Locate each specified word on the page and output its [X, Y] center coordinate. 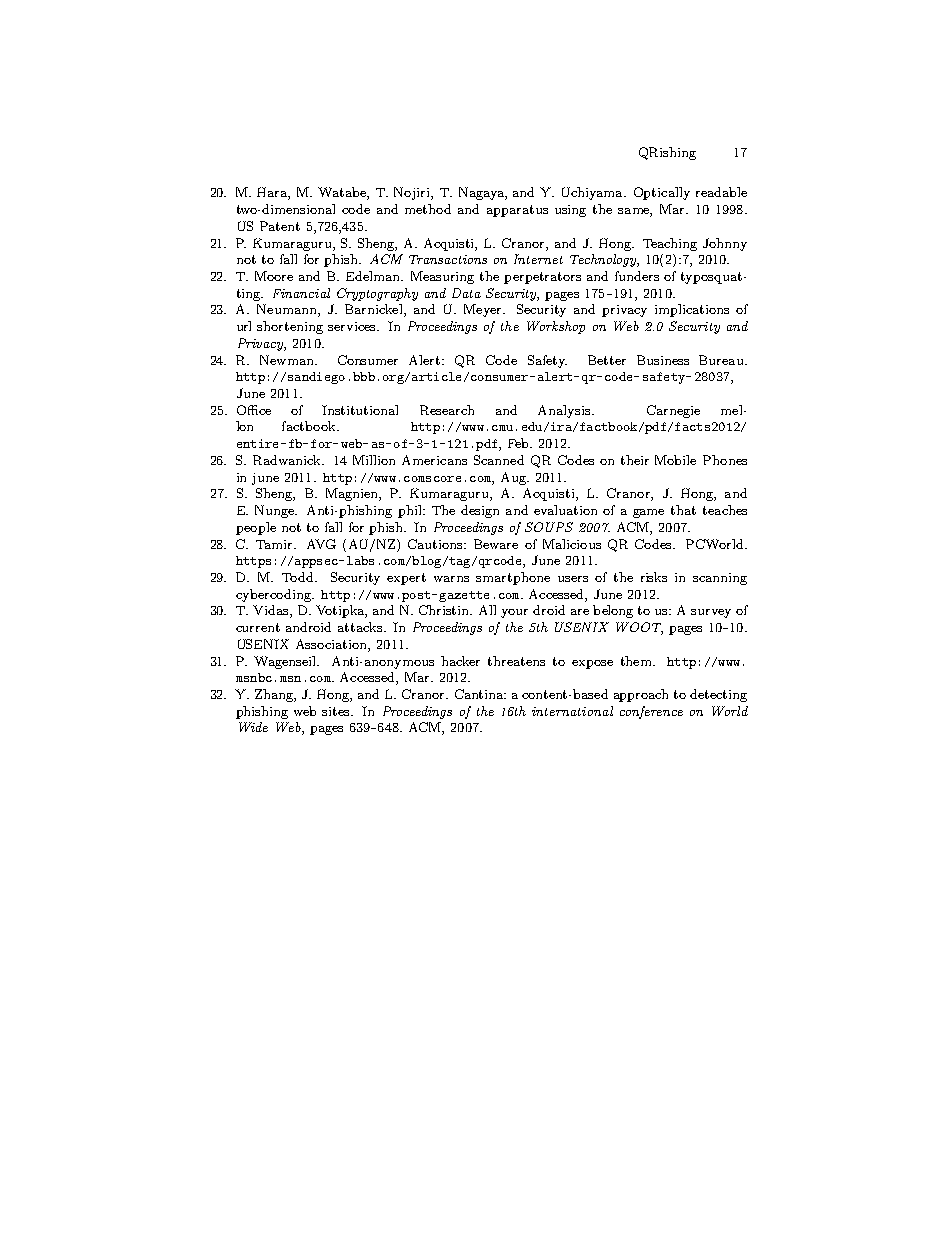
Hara [273, 193]
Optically [662, 193]
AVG [321, 544]
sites [337, 711]
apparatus [517, 211]
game [648, 513]
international [572, 711]
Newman [288, 360]
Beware [496, 544]
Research [447, 410]
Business [663, 360]
